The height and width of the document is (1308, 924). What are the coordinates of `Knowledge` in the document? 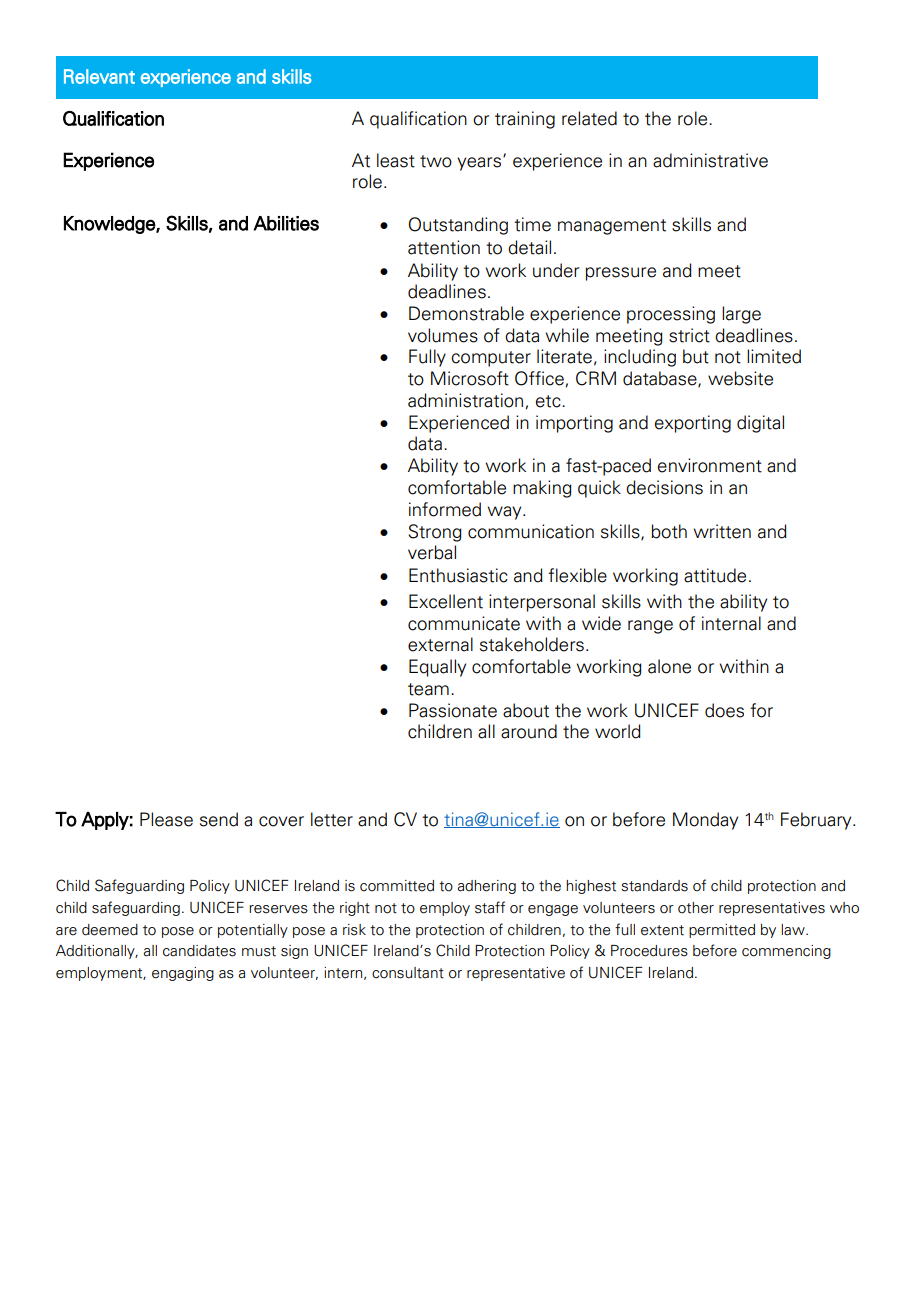 It's located at (110, 225).
